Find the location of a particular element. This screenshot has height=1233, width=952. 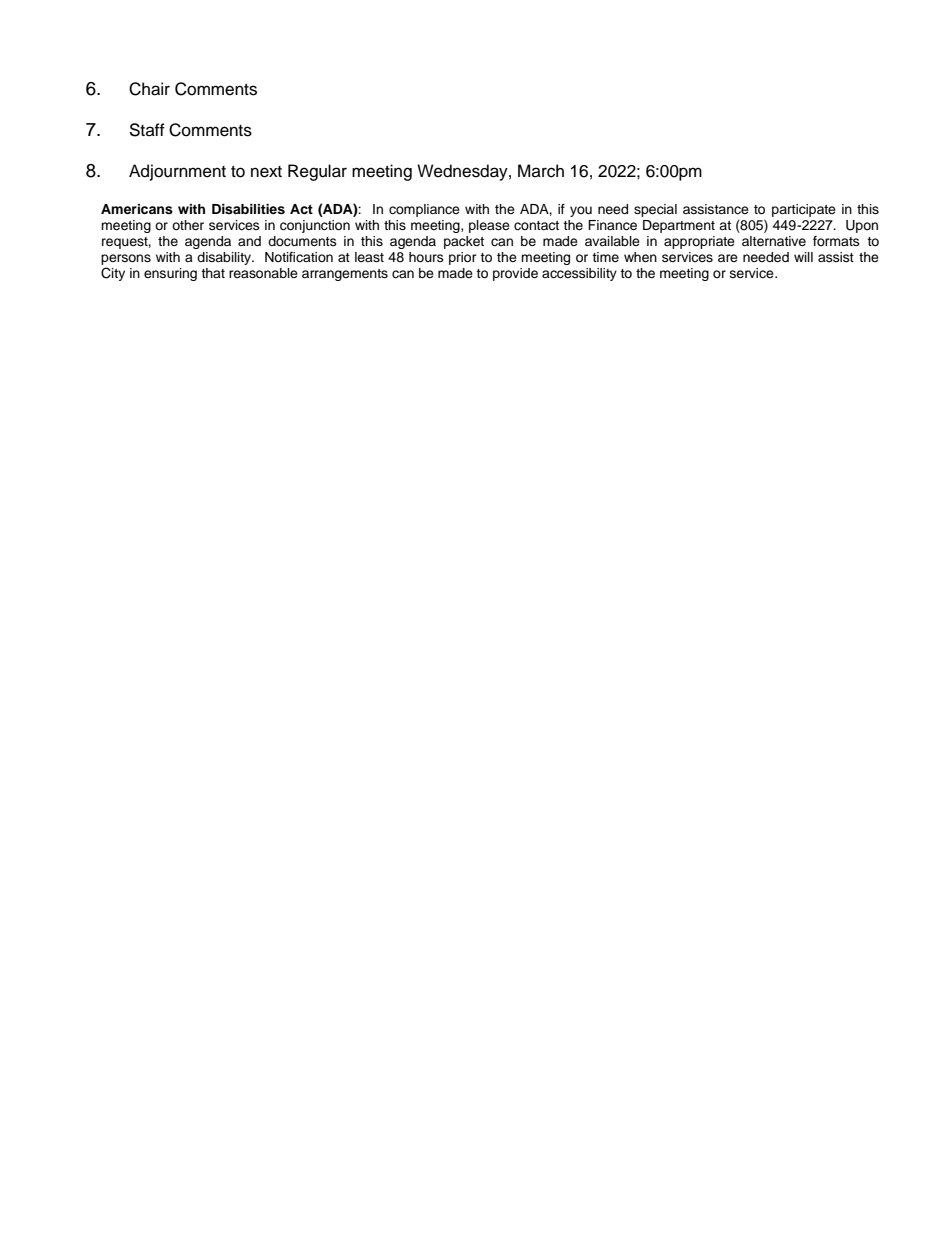

Regular is located at coordinates (317, 172).
